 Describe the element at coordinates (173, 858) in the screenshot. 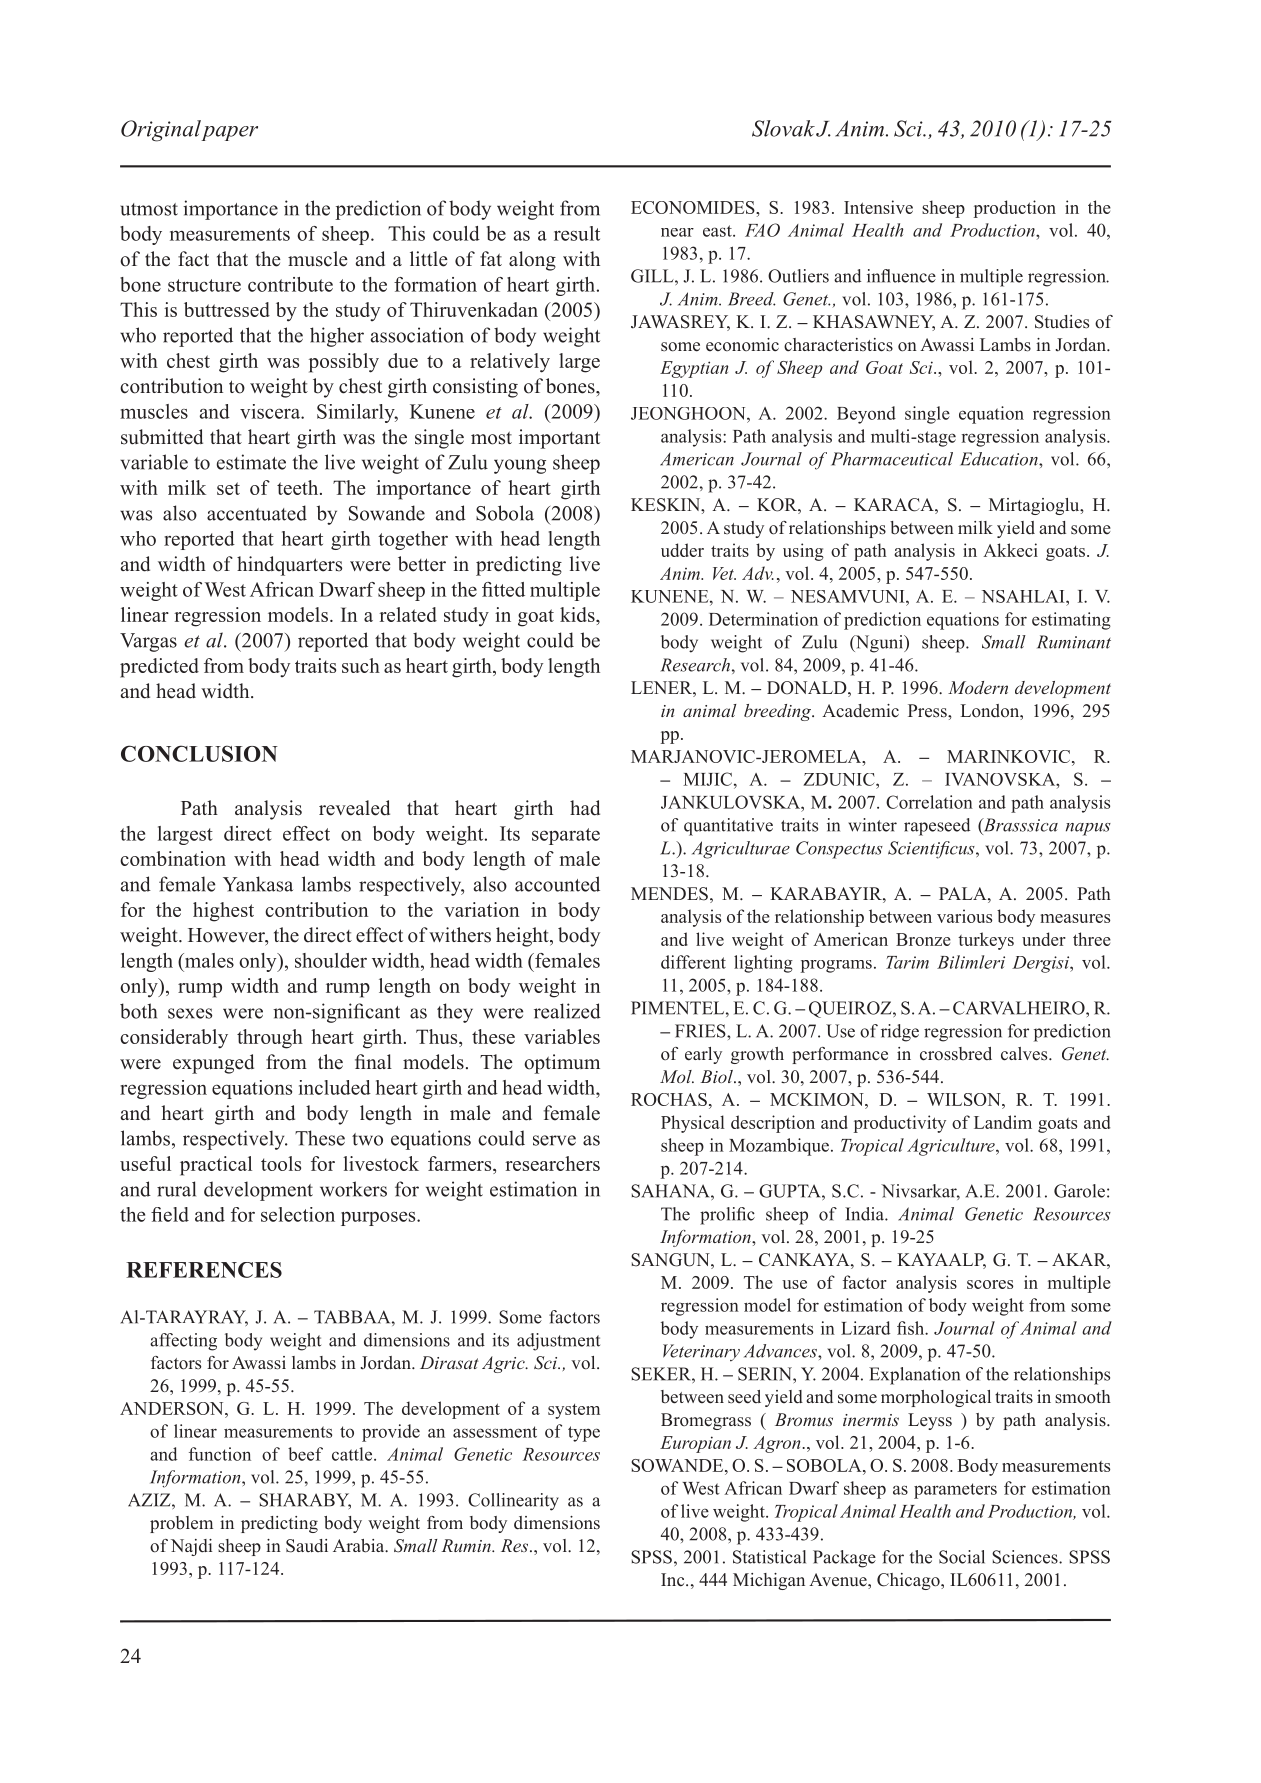

I see `combination` at that location.
